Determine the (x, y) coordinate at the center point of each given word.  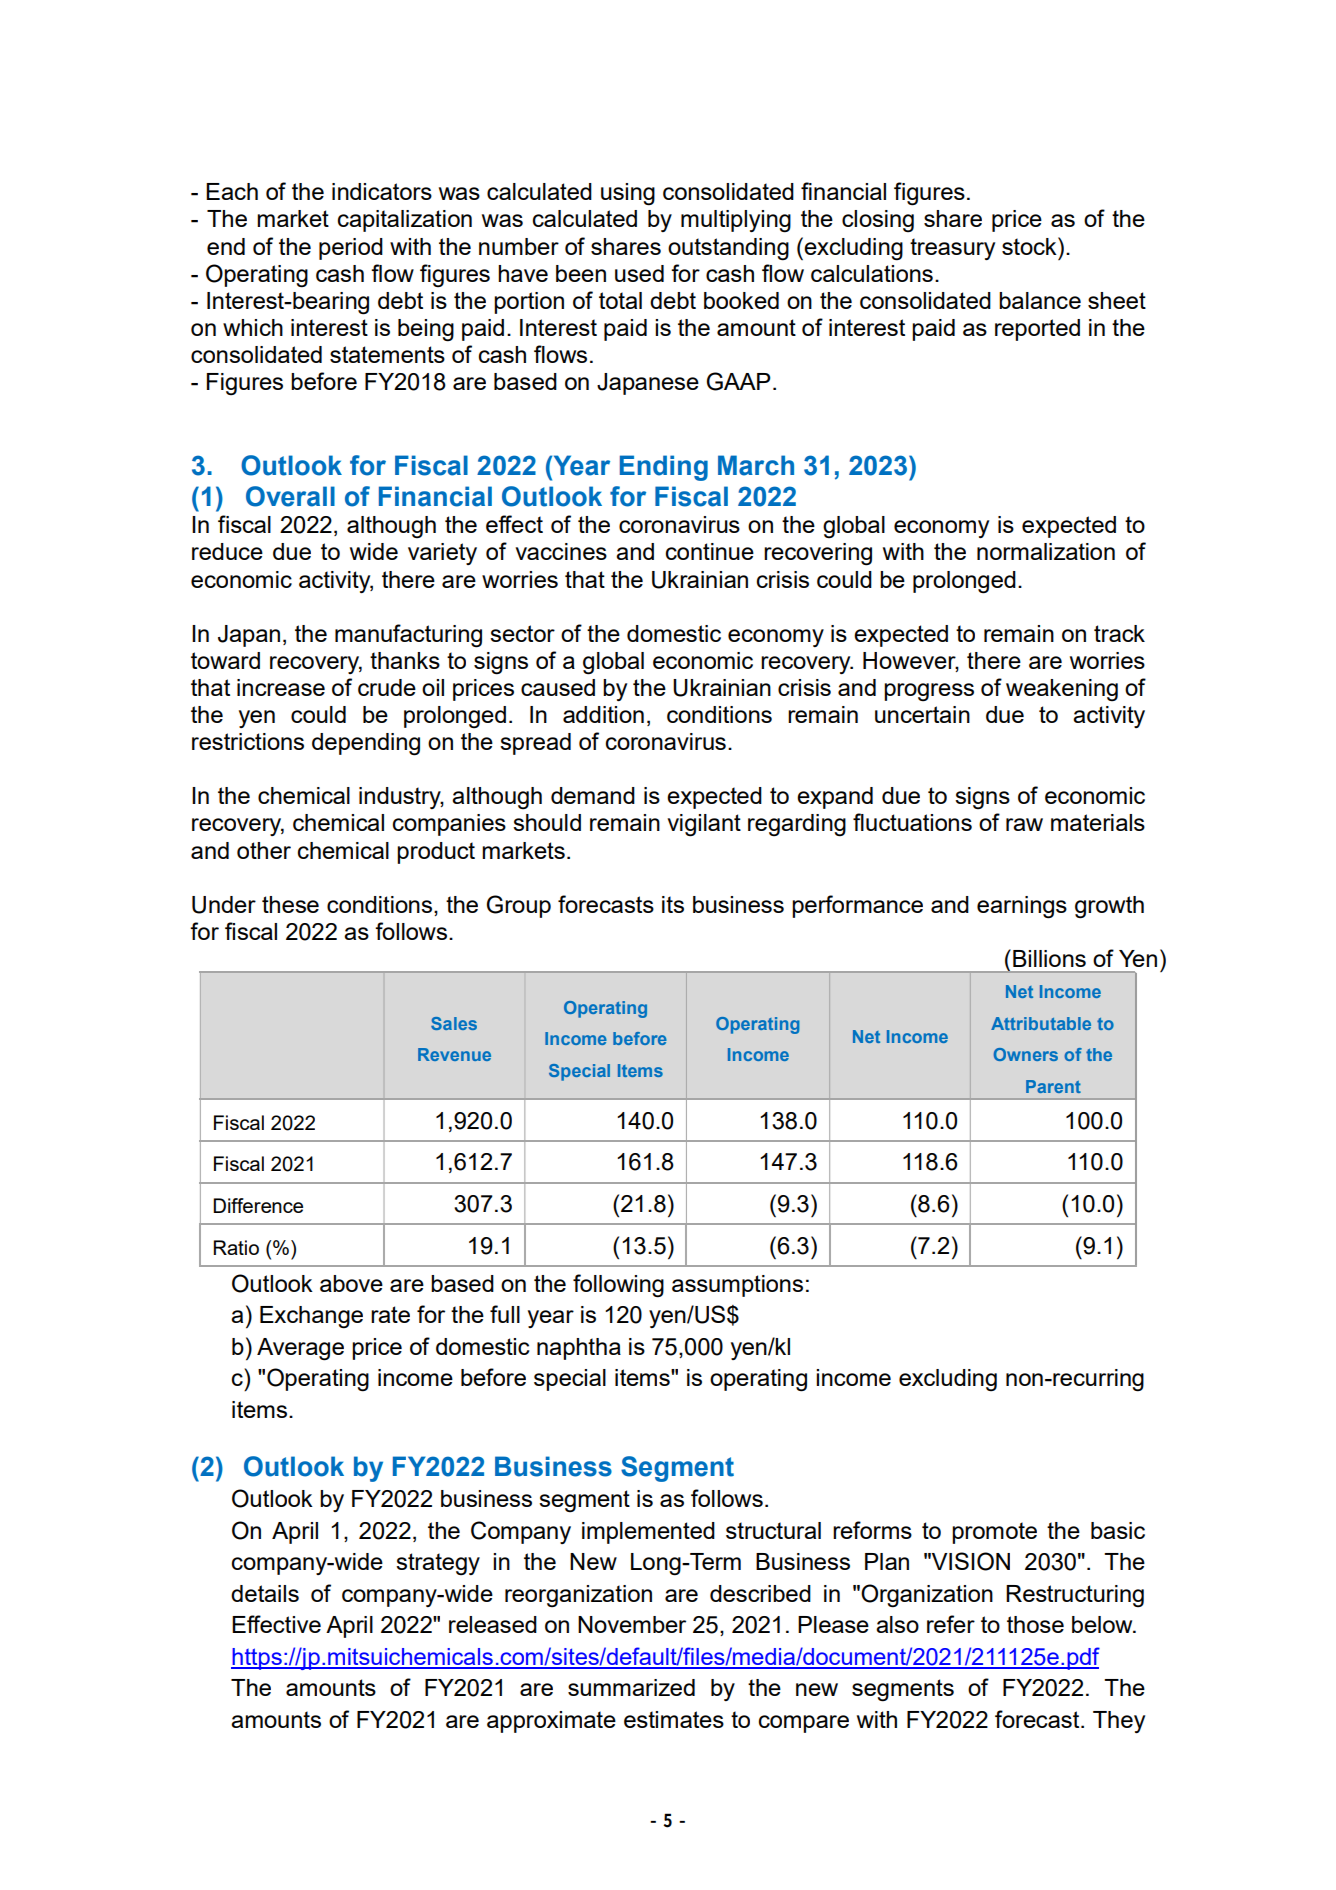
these (290, 904)
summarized (631, 1687)
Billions (1049, 958)
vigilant (704, 825)
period (351, 249)
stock (1030, 246)
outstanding (728, 249)
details (265, 1593)
